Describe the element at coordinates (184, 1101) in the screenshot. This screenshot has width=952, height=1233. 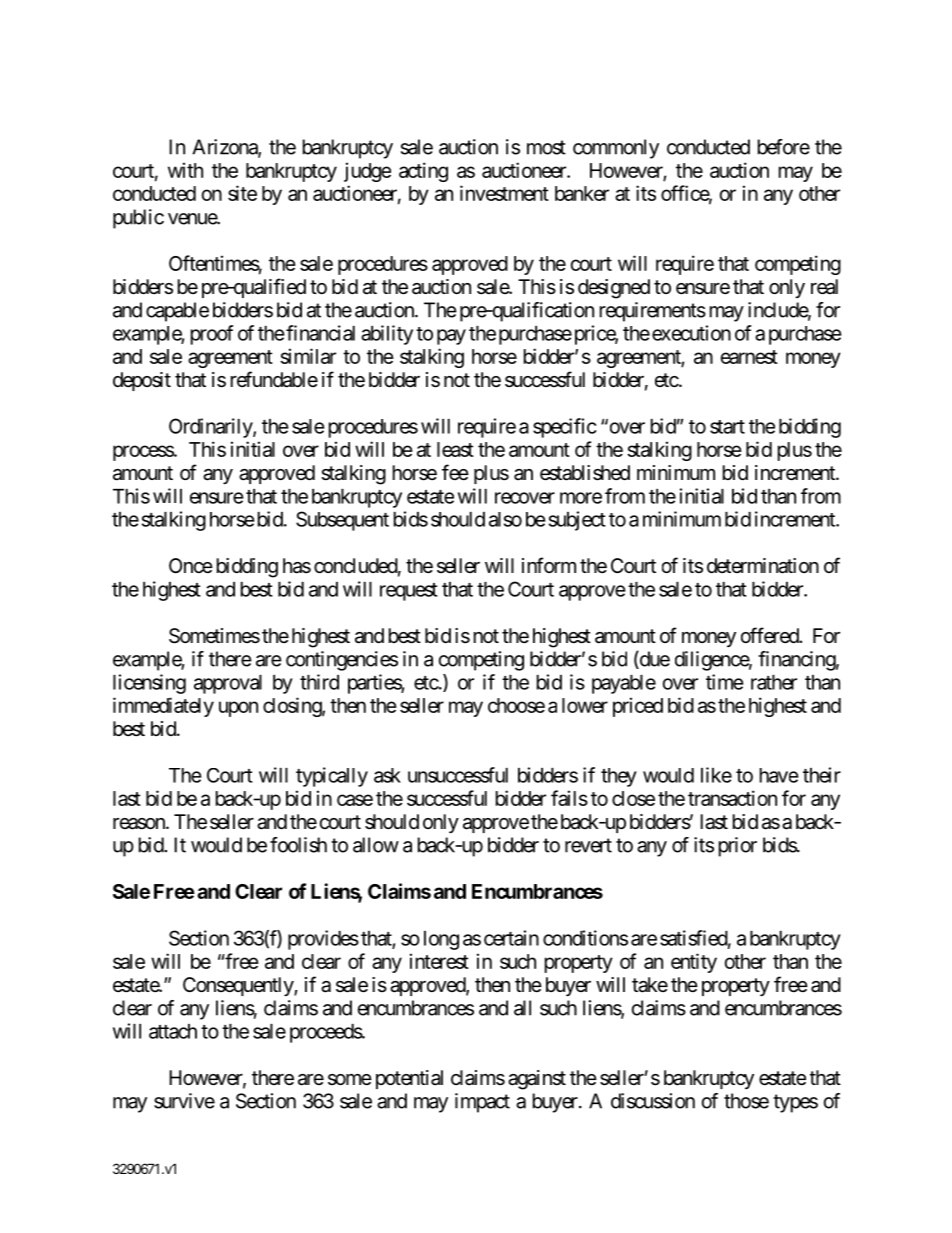
I see `survive` at that location.
